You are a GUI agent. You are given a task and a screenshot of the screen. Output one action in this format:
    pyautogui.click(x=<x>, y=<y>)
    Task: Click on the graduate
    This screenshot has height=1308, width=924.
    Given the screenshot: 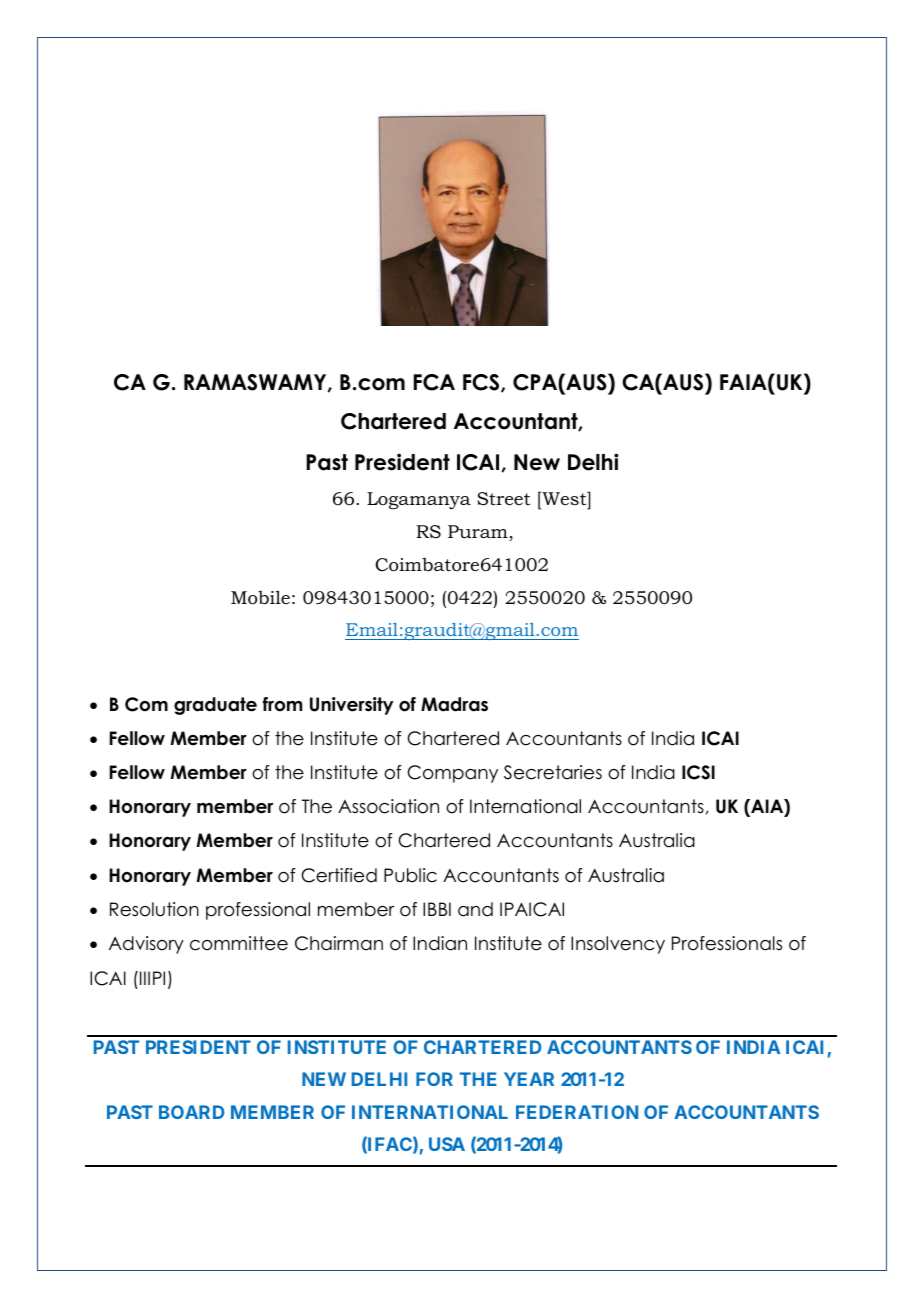 What is the action you would take?
    pyautogui.click(x=215, y=706)
